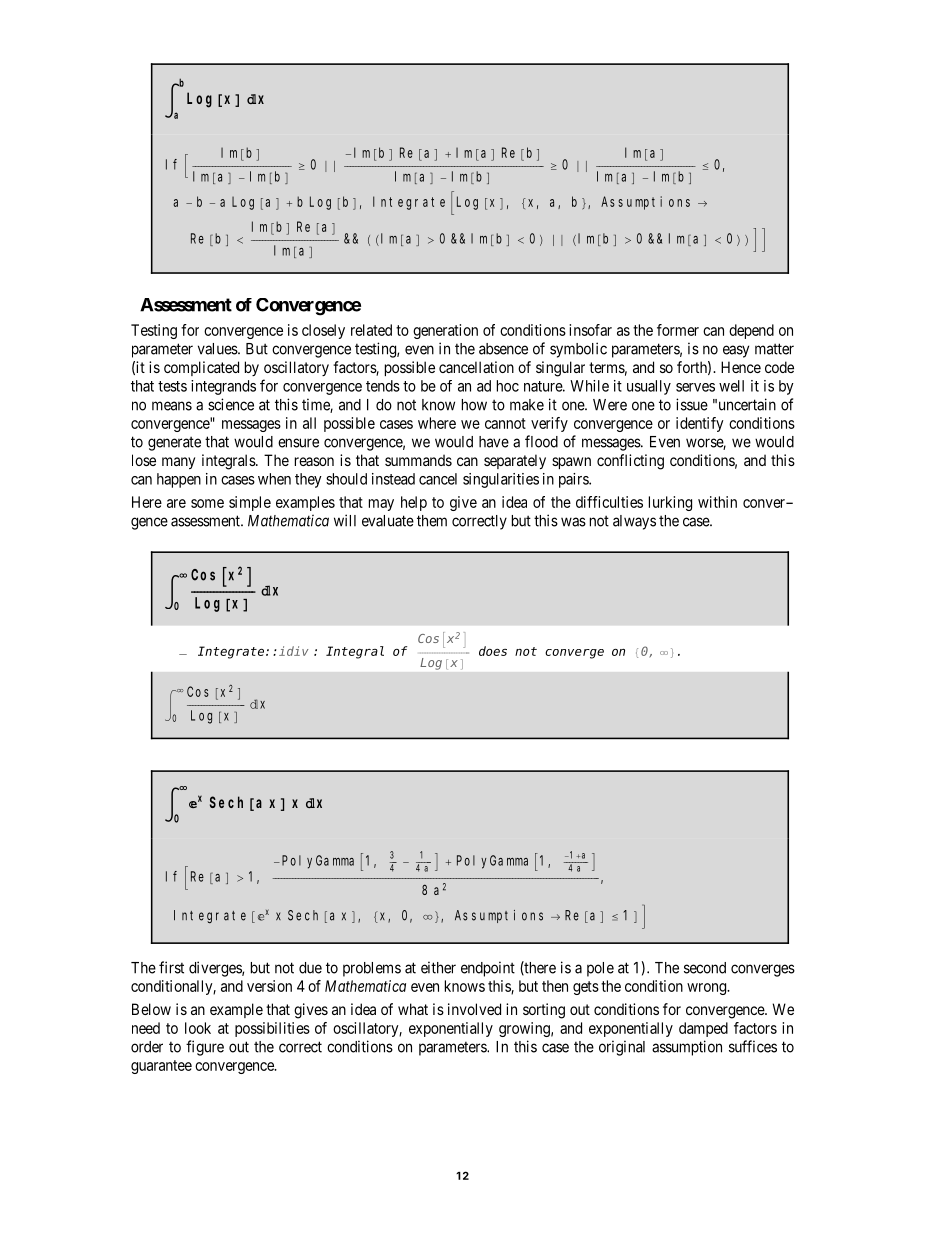  Describe the element at coordinates (438, 967) in the document. I see `either` at that location.
